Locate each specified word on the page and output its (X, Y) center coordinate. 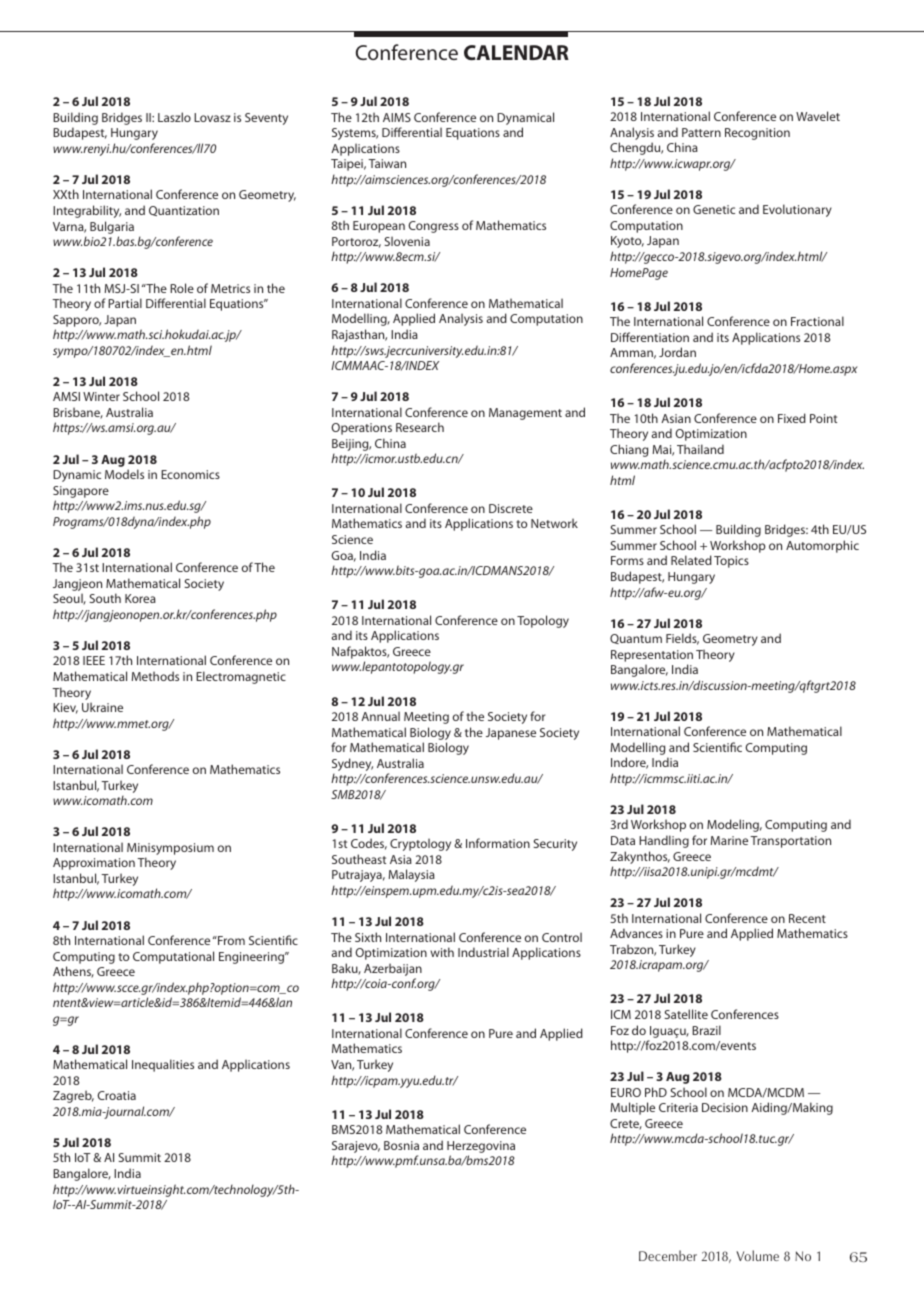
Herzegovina (481, 1147)
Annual (380, 716)
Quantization (184, 211)
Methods (155, 676)
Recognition (757, 134)
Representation (652, 656)
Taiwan (387, 163)
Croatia (116, 1095)
